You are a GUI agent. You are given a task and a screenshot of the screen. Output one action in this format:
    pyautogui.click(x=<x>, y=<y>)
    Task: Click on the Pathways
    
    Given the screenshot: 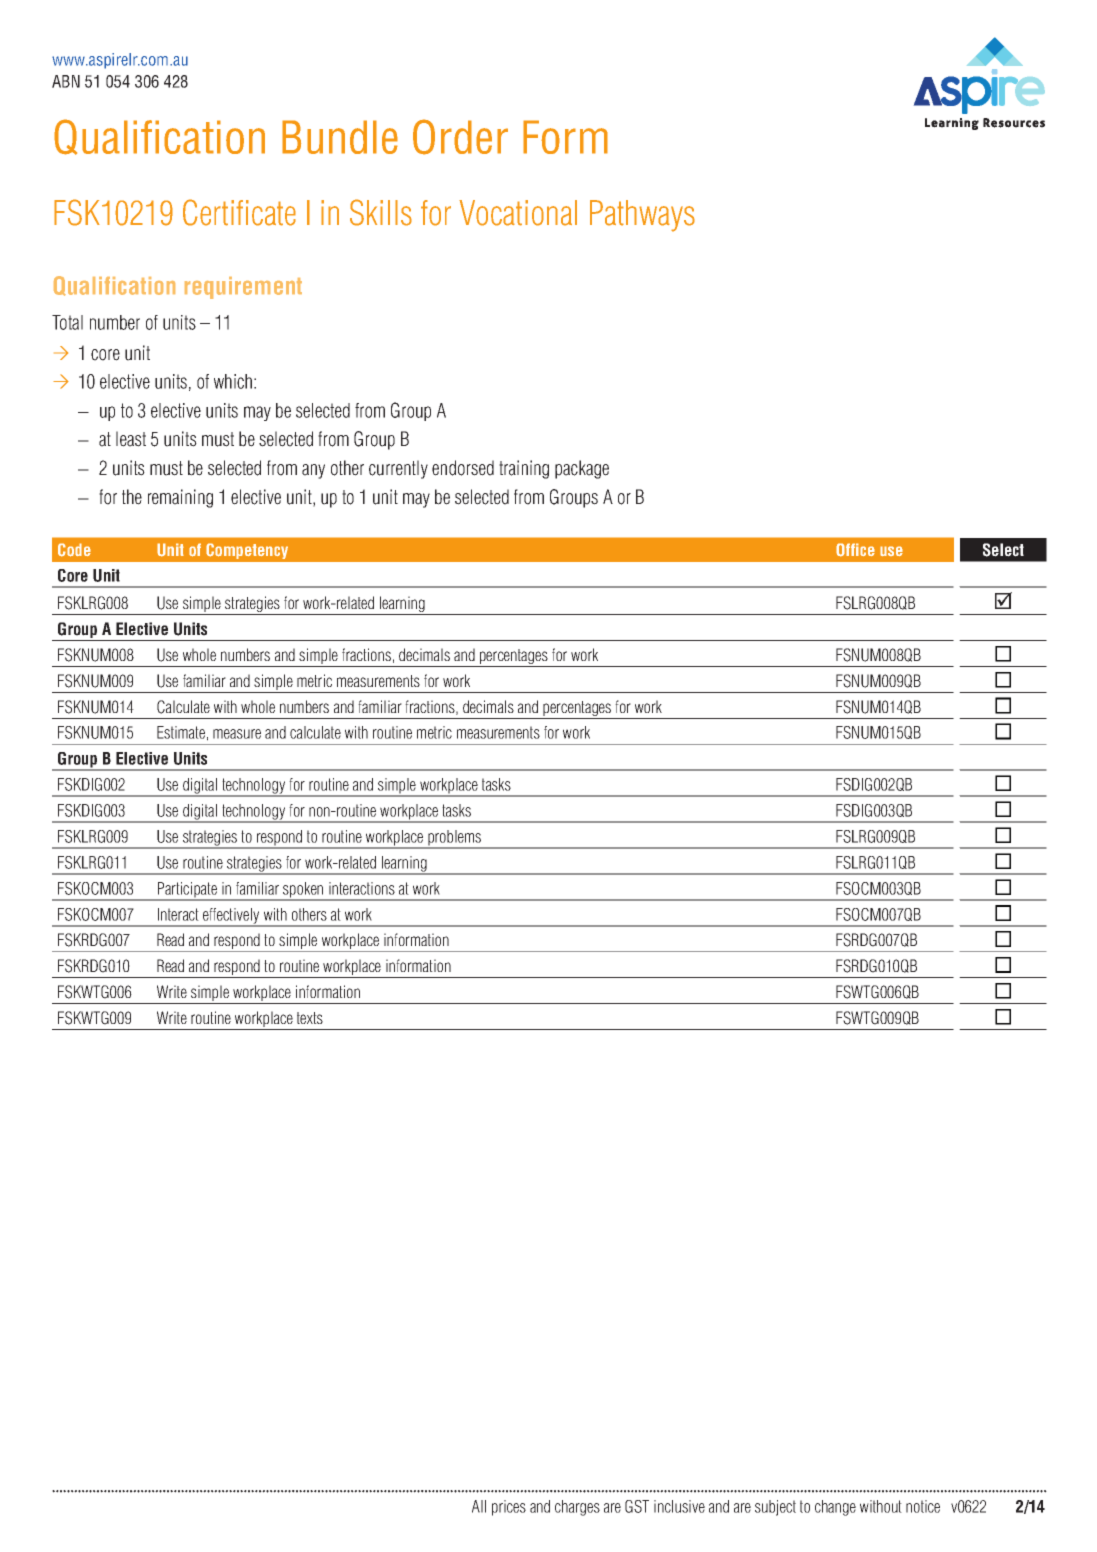 What is the action you would take?
    pyautogui.click(x=642, y=216)
